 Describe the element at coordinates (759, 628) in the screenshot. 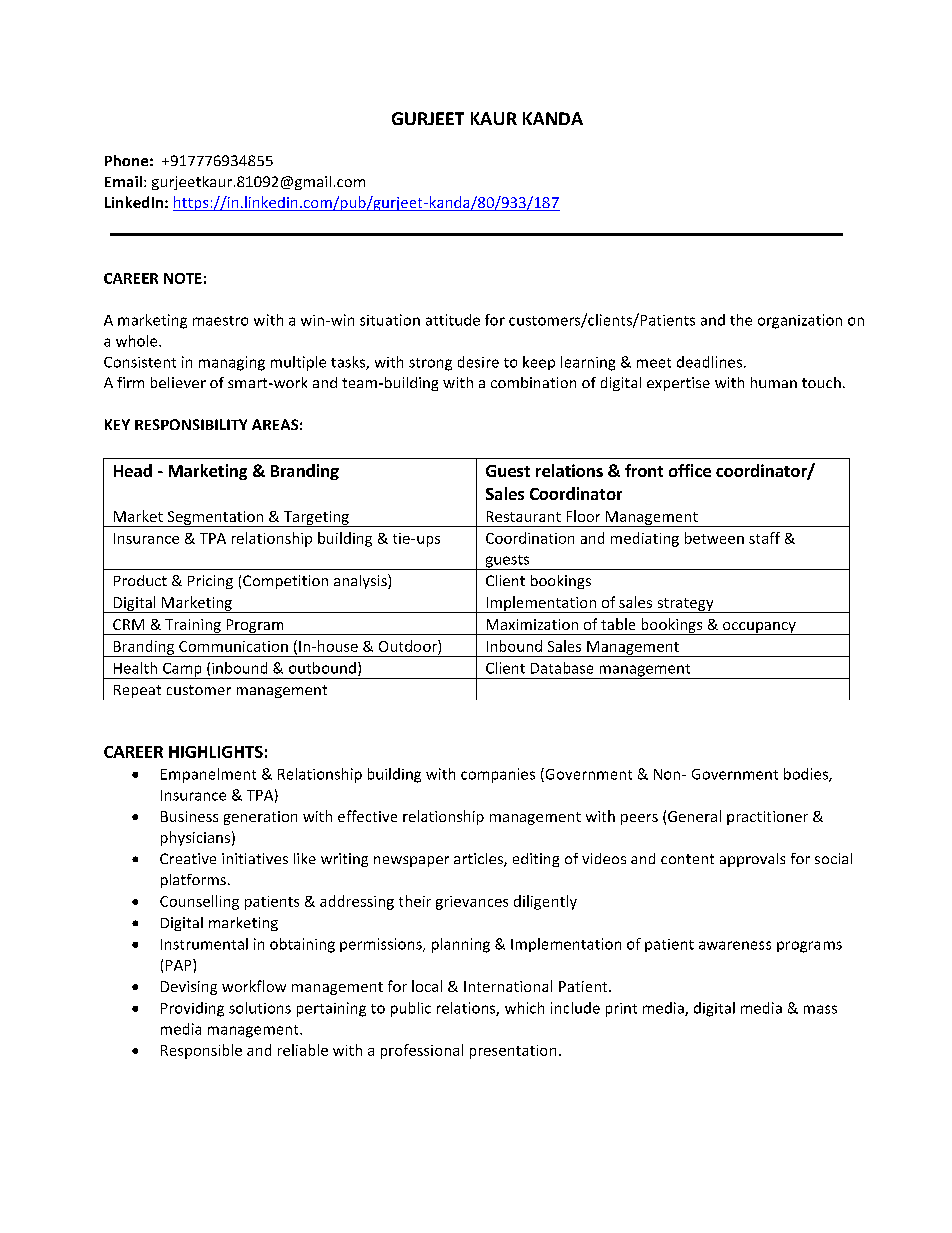

I see `occupancy` at that location.
